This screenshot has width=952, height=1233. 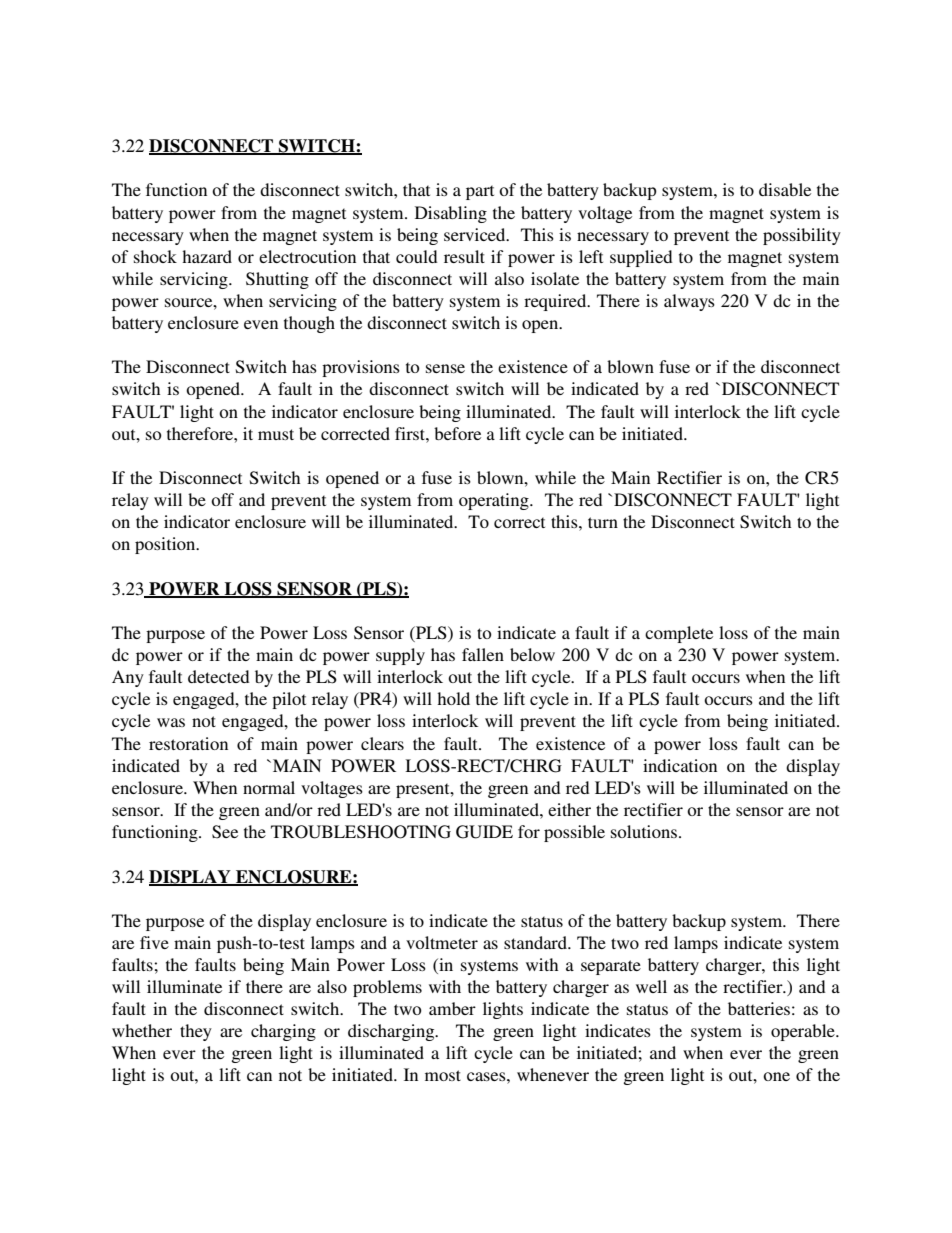 I want to click on disable, so click(x=785, y=189).
